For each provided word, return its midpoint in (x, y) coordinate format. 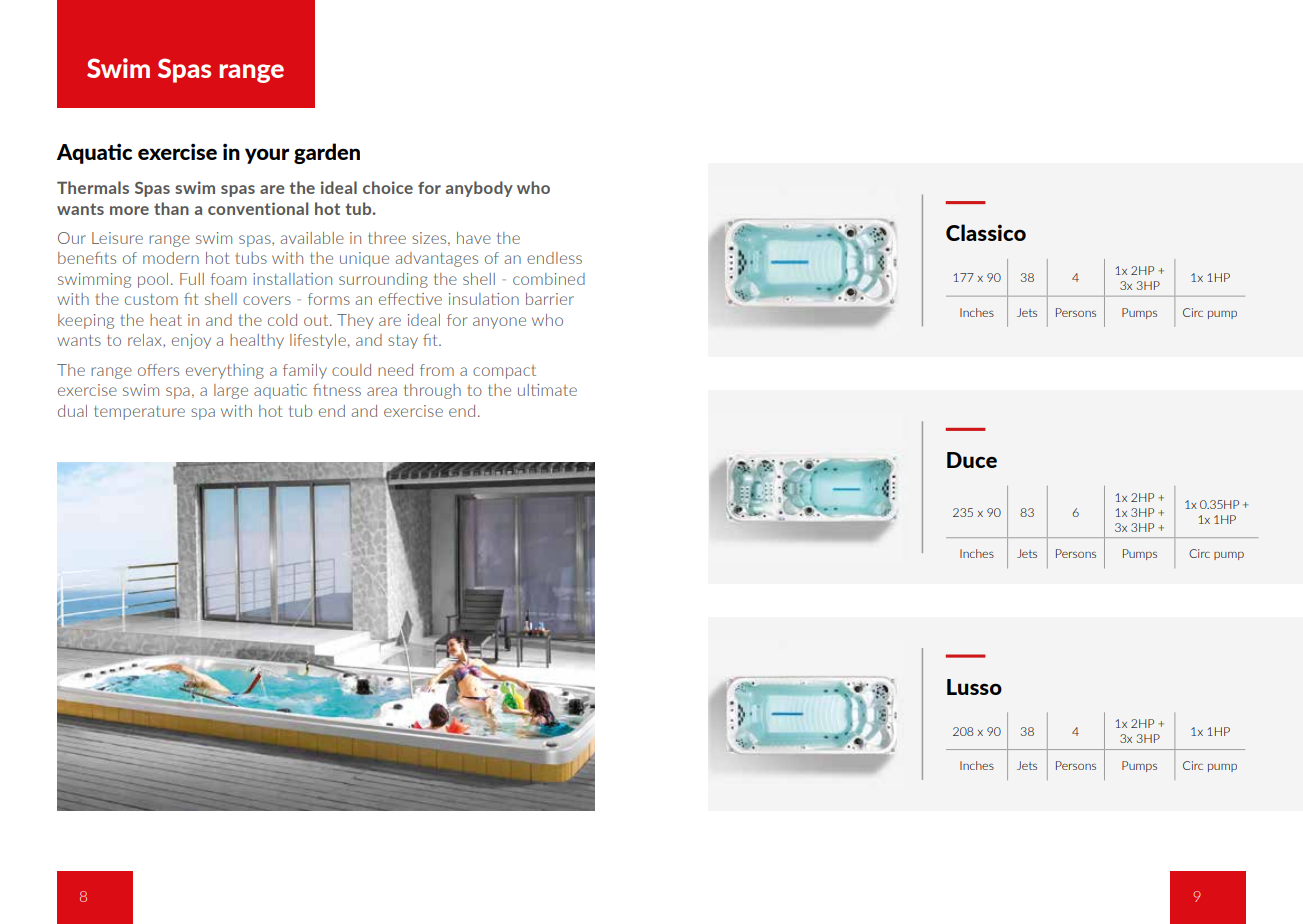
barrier (550, 299)
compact (504, 372)
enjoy (191, 341)
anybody (479, 189)
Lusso (974, 687)
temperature (139, 413)
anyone (499, 323)
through (432, 391)
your (267, 156)
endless (554, 258)
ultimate (547, 390)
